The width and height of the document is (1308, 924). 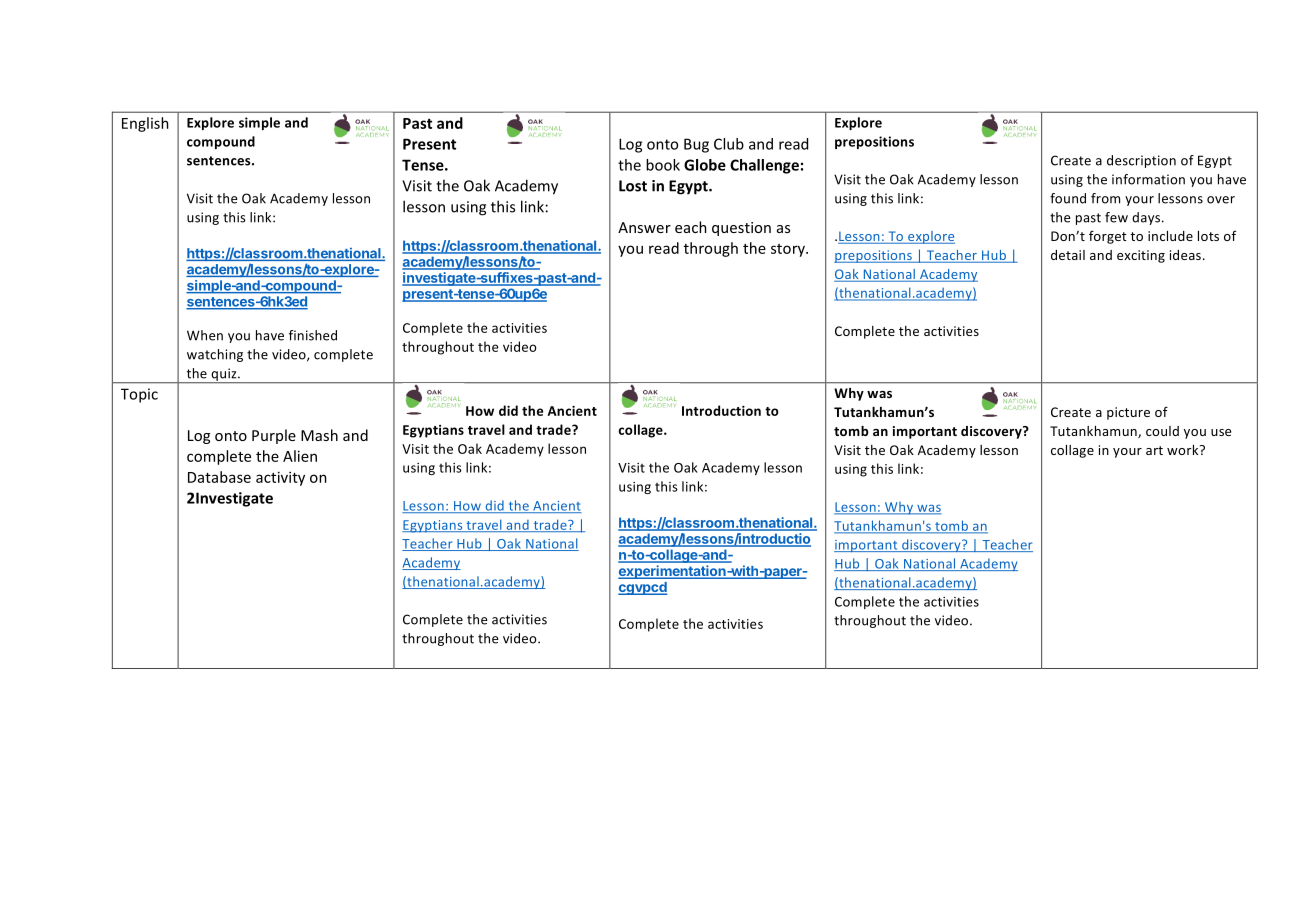 I want to click on watching, so click(x=215, y=355).
